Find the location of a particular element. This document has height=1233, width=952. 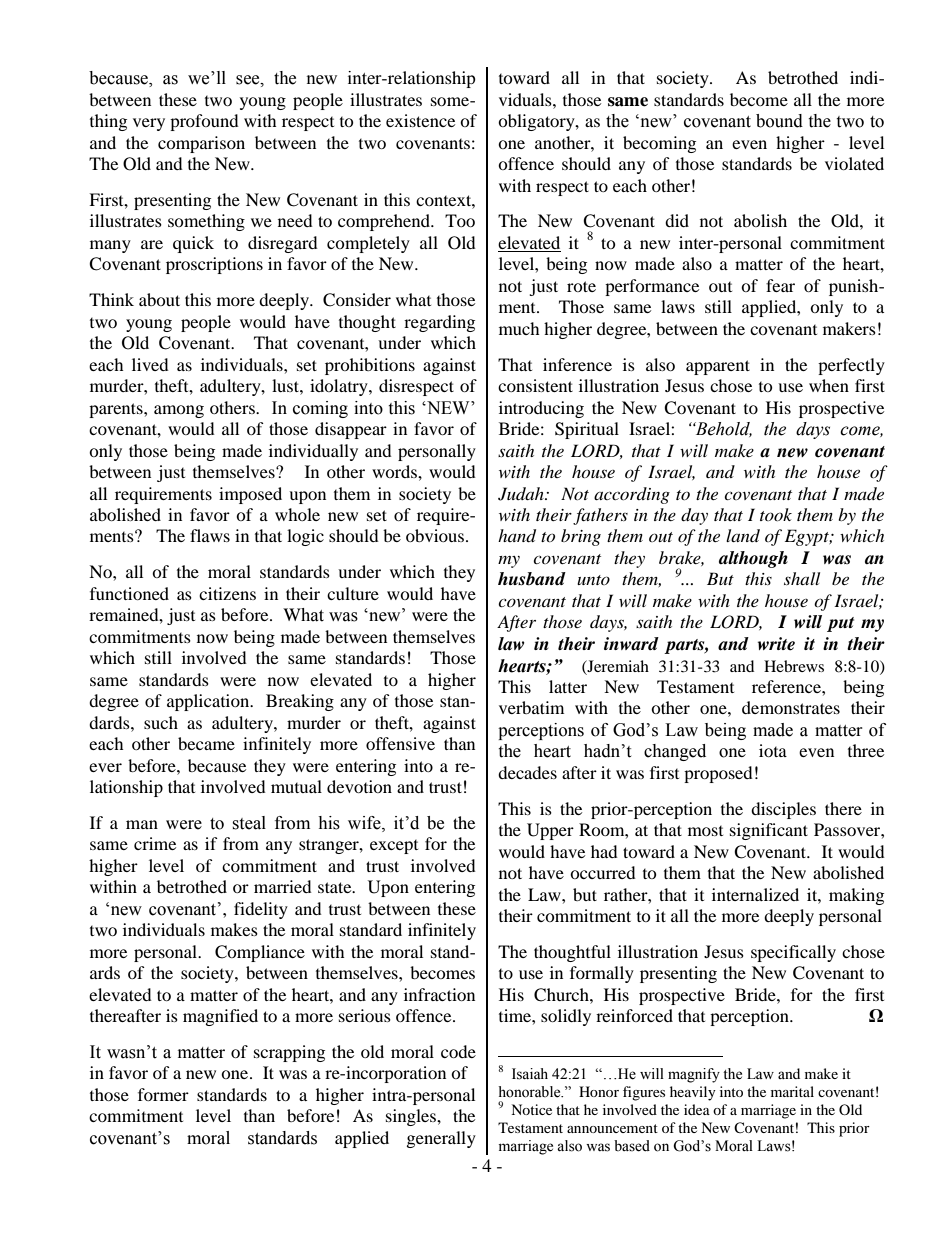

significant is located at coordinates (769, 831).
